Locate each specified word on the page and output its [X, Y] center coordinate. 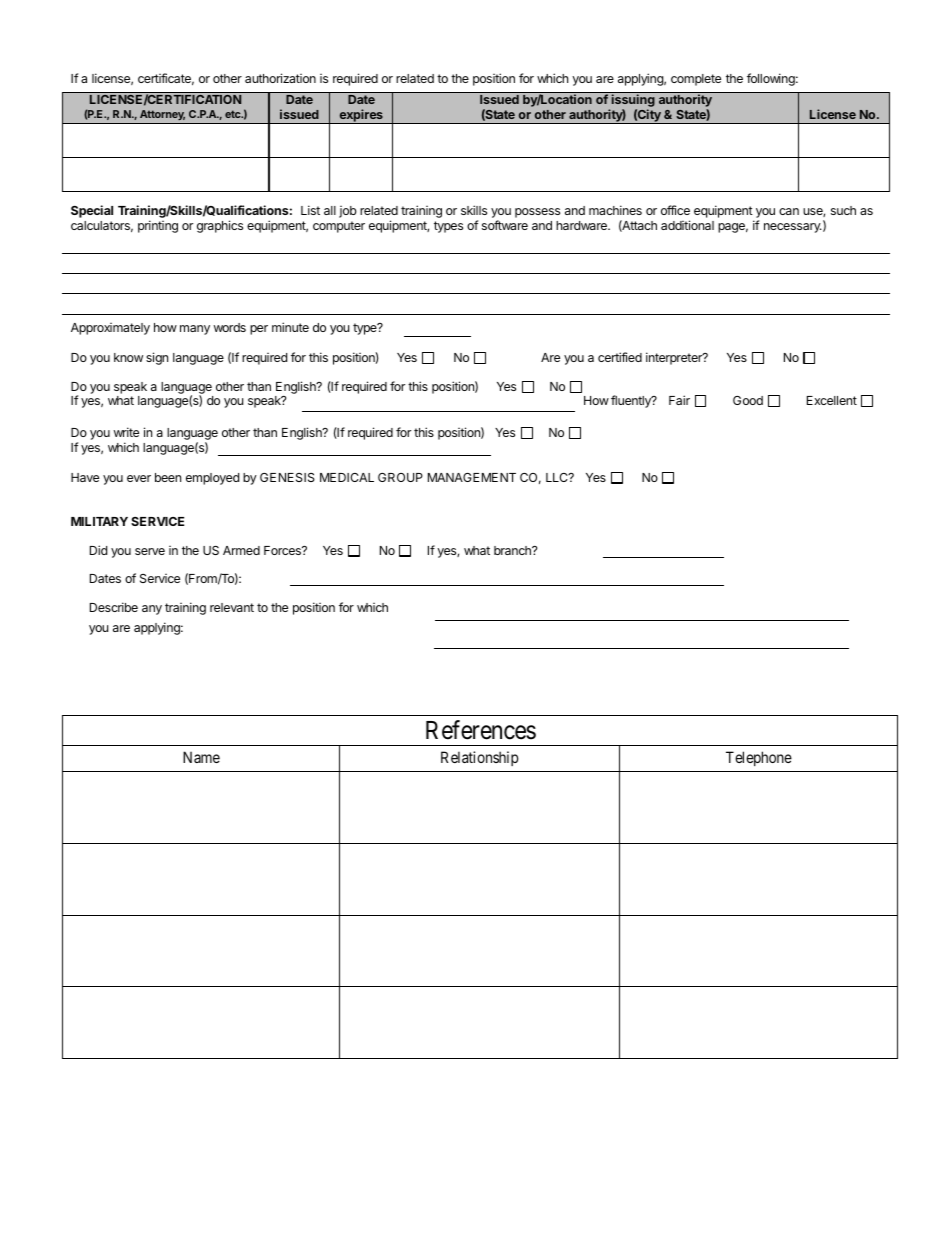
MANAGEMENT [472, 477]
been [168, 477]
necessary [793, 228]
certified [620, 357]
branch [513, 550]
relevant [232, 607]
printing [158, 226]
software [505, 225]
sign [157, 358]
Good [748, 400]
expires [361, 116]
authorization [280, 78]
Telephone [759, 758]
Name [201, 757]
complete [696, 80]
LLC [558, 477]
